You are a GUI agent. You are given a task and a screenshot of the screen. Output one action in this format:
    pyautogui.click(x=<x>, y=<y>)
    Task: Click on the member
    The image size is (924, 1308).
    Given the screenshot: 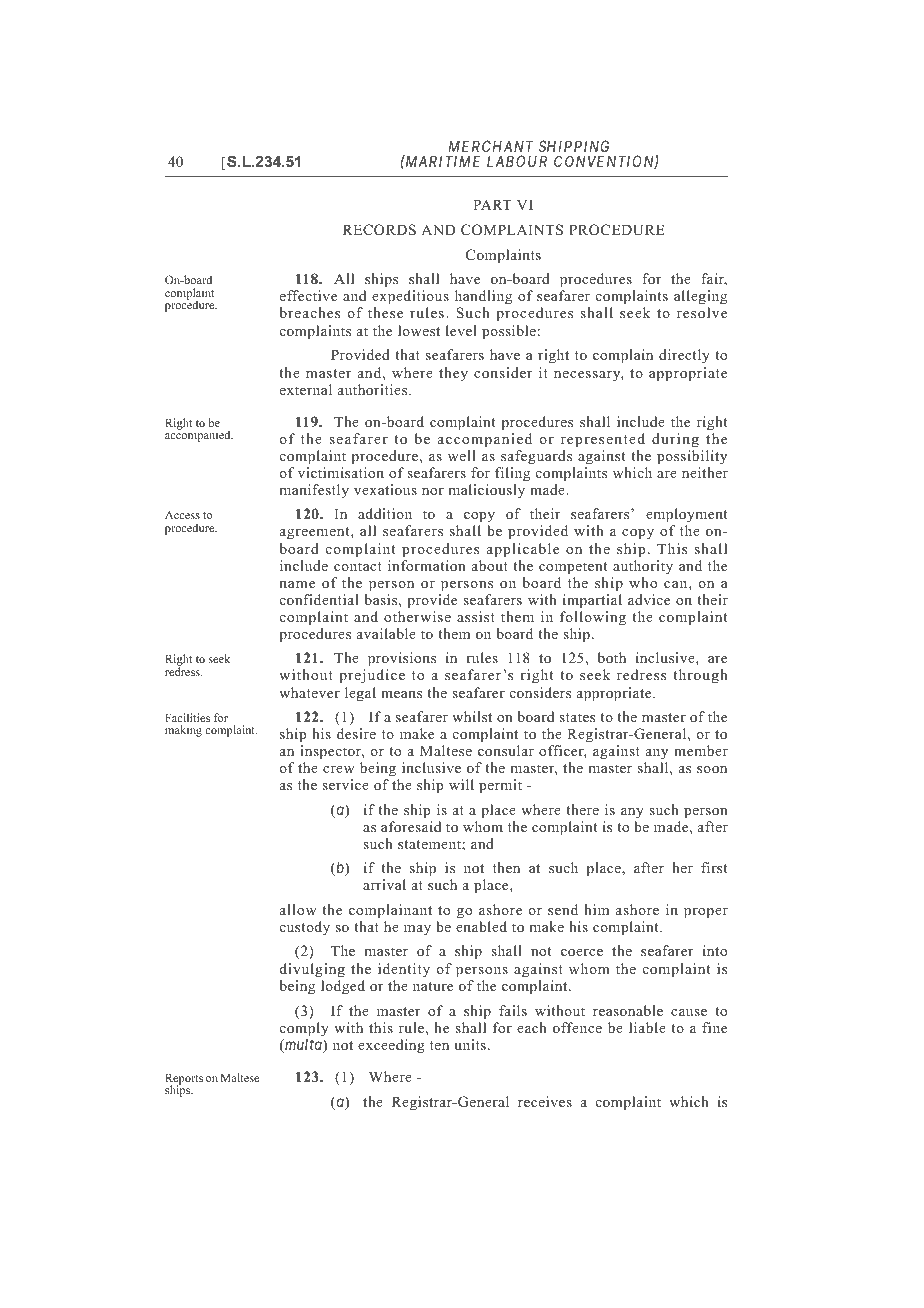 What is the action you would take?
    pyautogui.click(x=701, y=750)
